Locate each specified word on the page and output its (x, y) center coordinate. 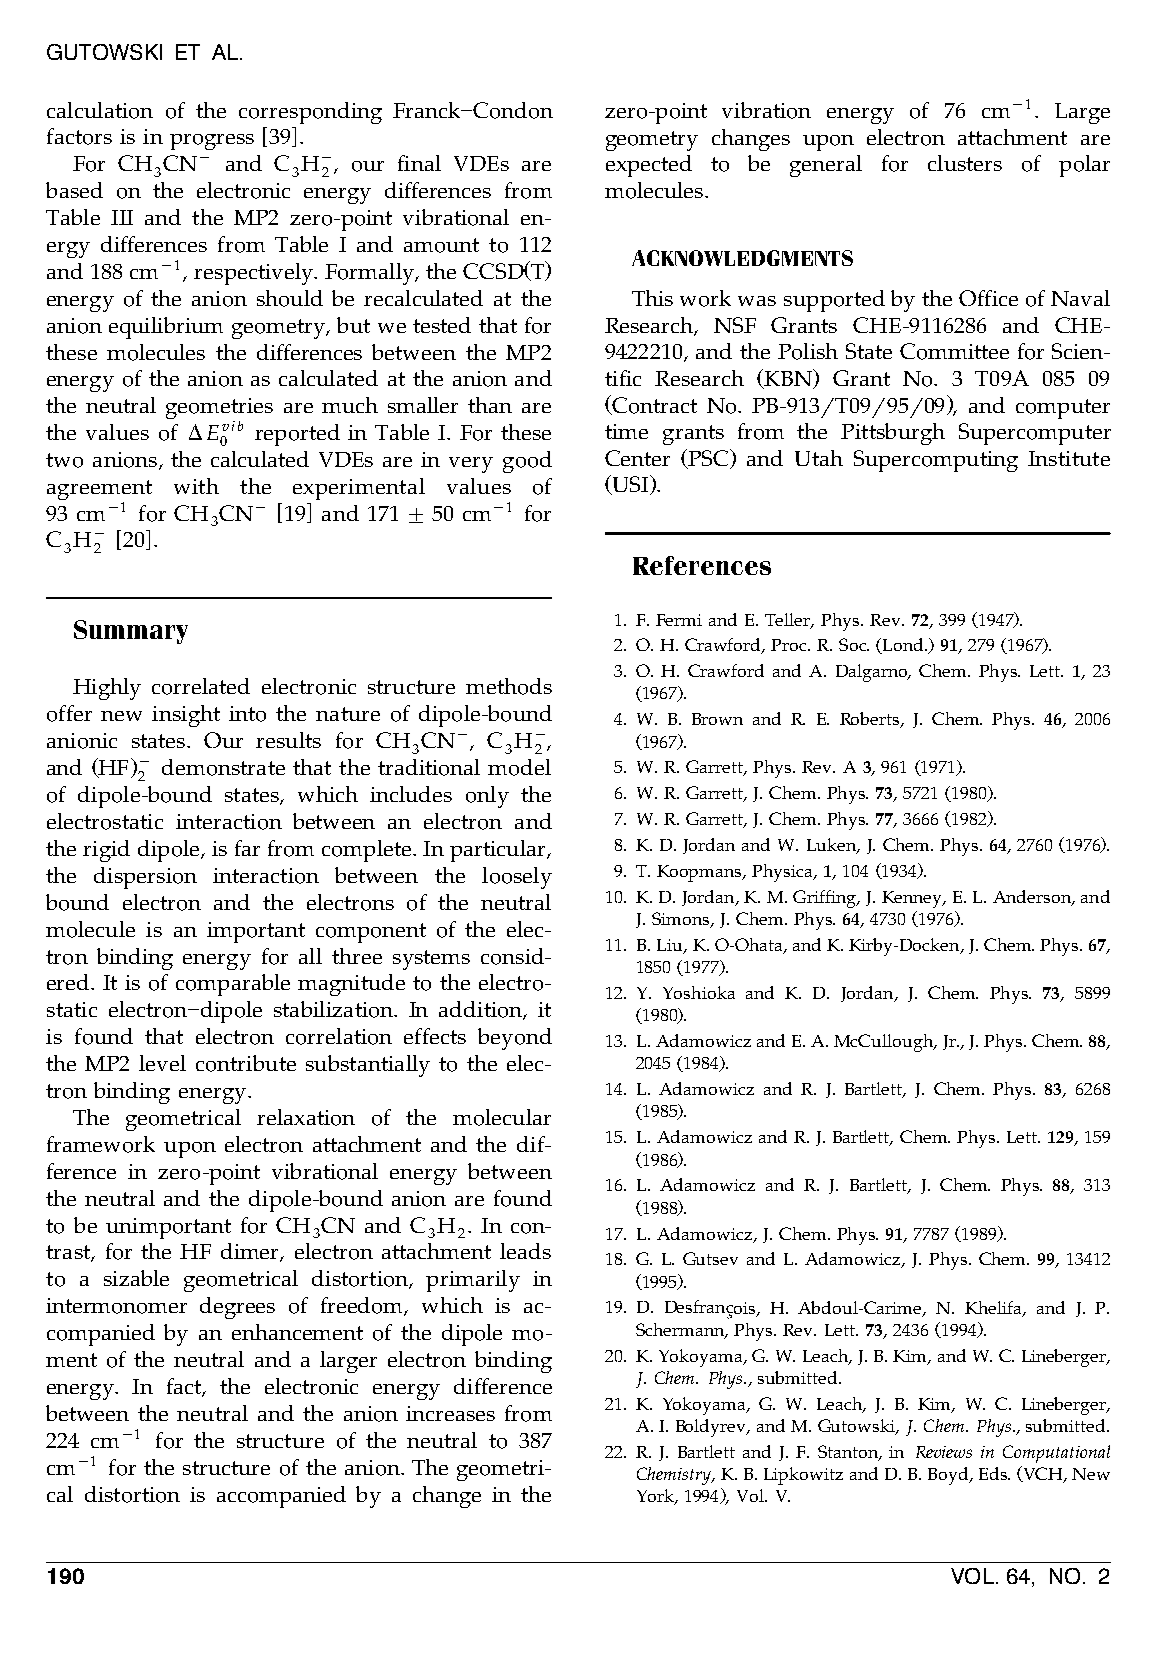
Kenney (913, 899)
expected (649, 166)
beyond (515, 1039)
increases (450, 1413)
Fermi (679, 620)
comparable (233, 985)
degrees (237, 1308)
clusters (965, 163)
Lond (904, 644)
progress (212, 142)
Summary (131, 632)
